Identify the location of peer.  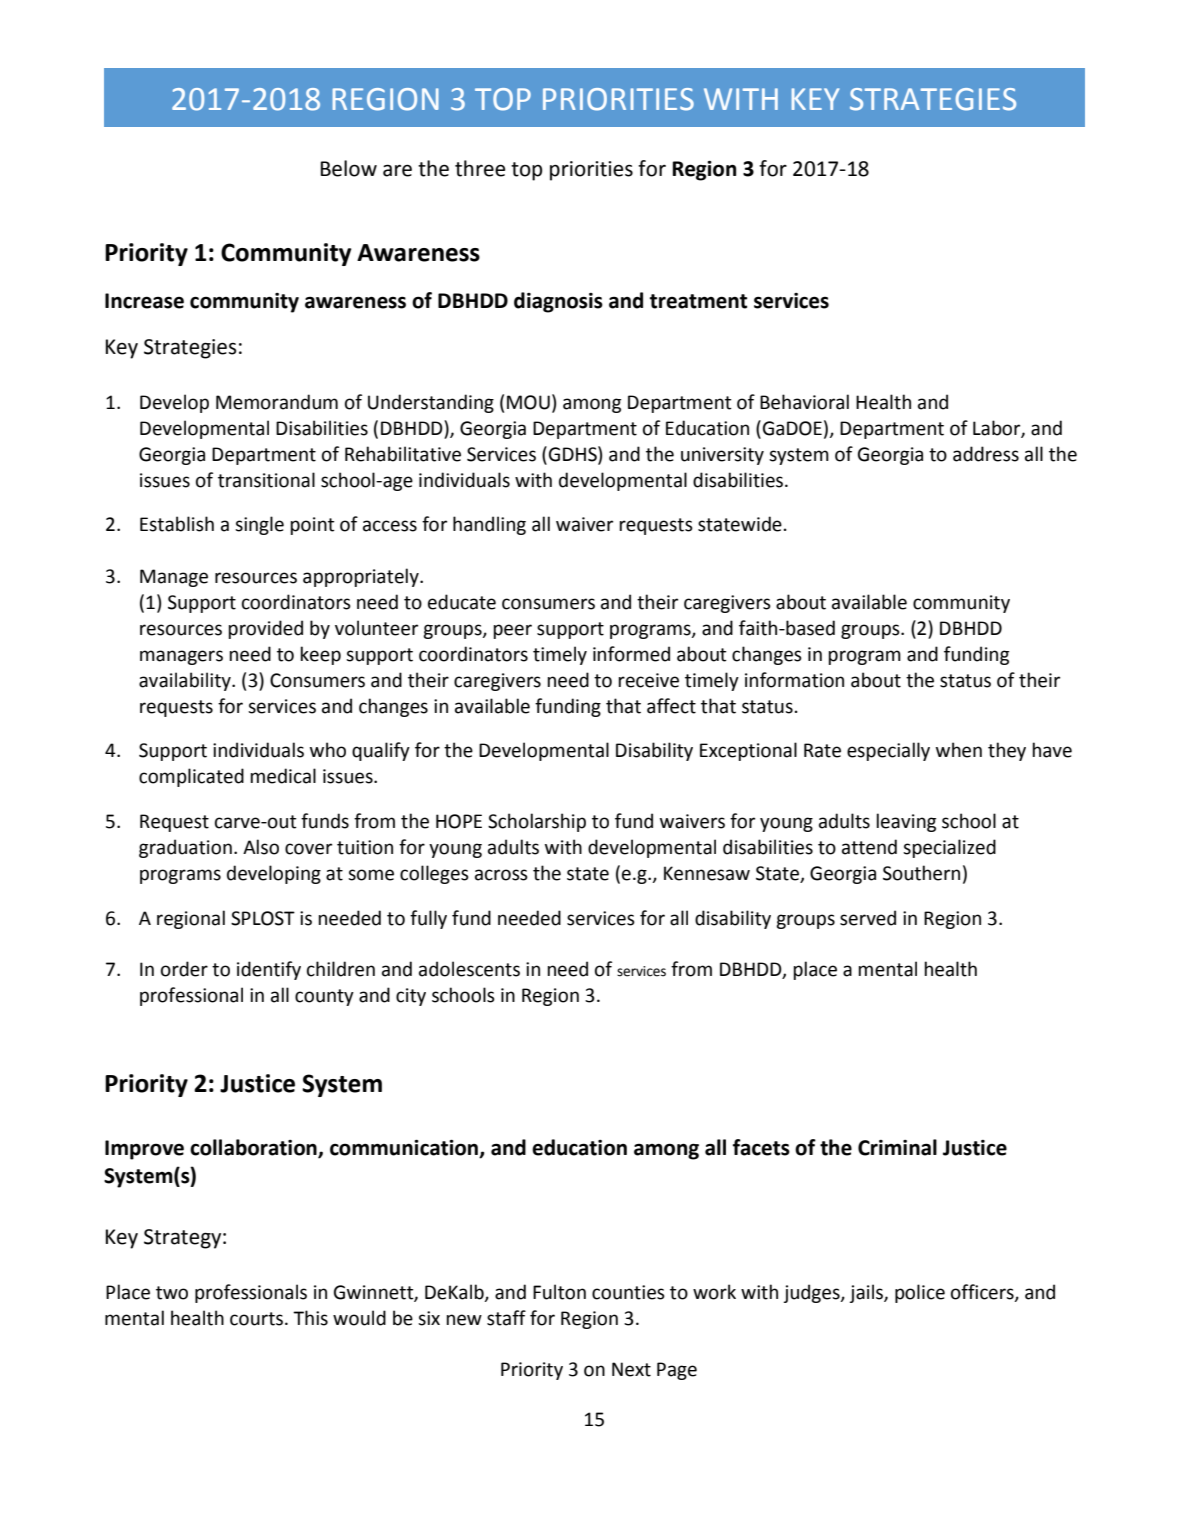
(512, 631).
